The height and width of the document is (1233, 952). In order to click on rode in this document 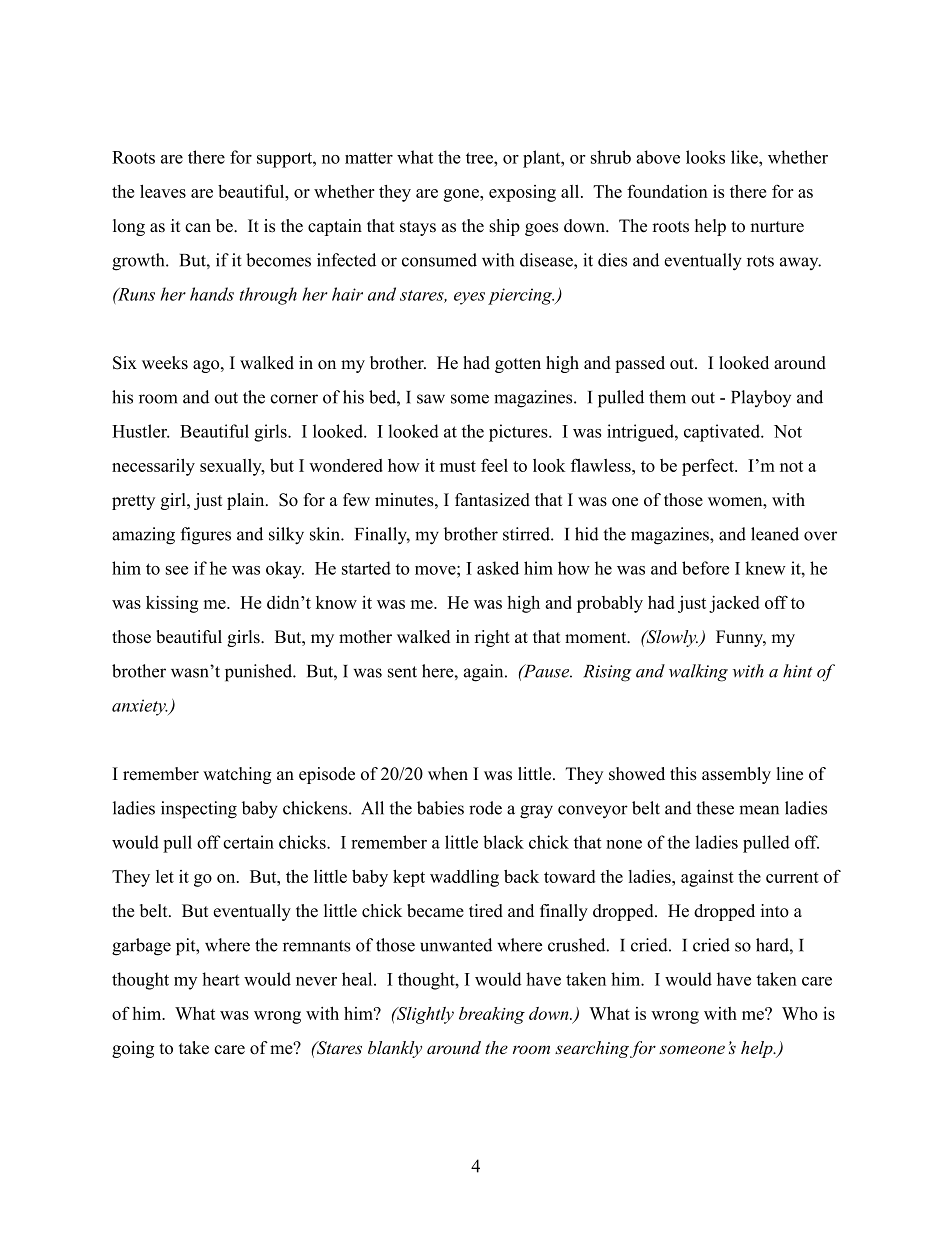, I will do `click(485, 808)`.
